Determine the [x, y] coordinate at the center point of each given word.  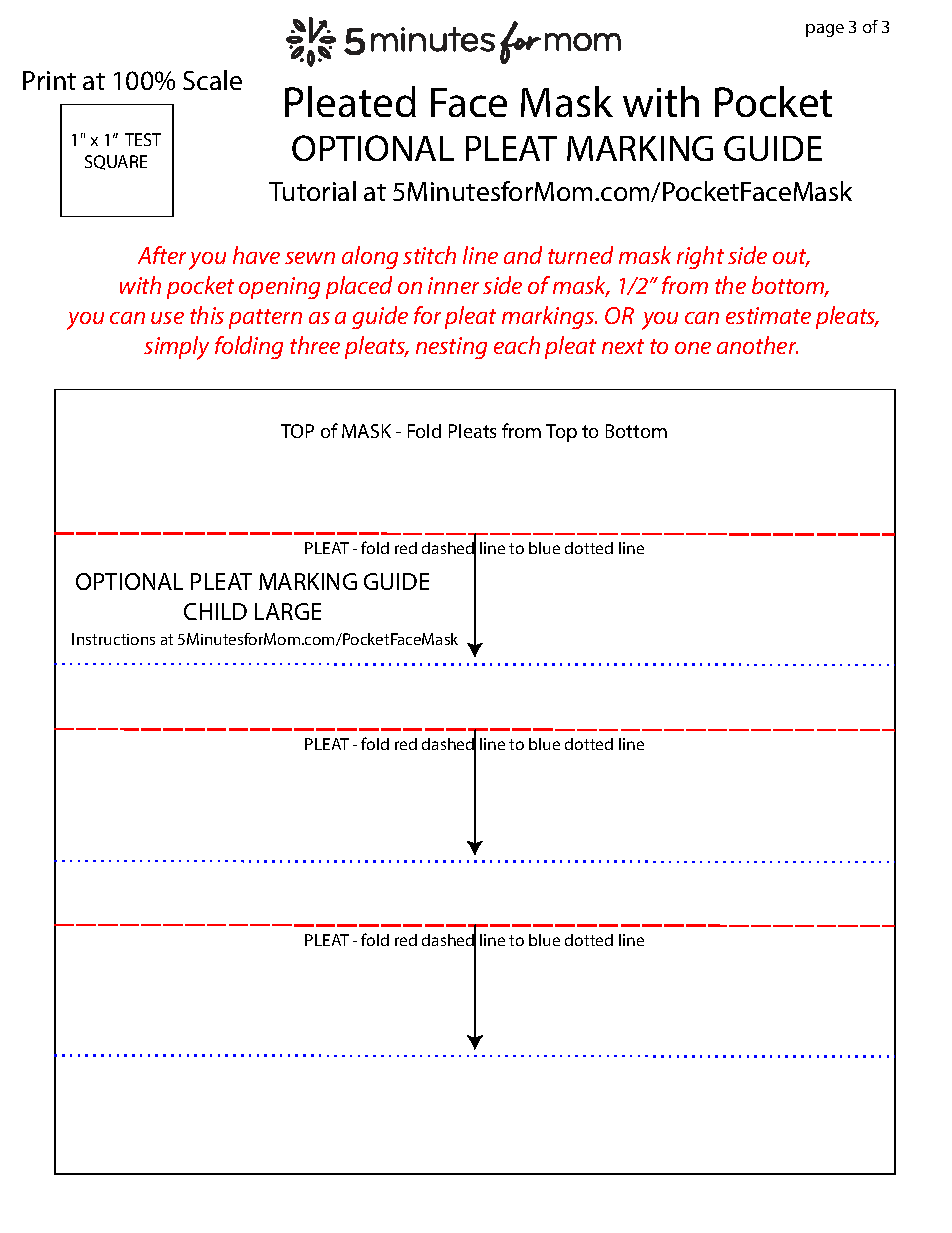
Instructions [113, 639]
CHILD [215, 611]
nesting [451, 348]
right [700, 257]
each [517, 345]
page [825, 30]
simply [176, 348]
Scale [212, 80]
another [757, 345]
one [693, 348]
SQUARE [116, 162]
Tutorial [312, 191]
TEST [143, 139]
